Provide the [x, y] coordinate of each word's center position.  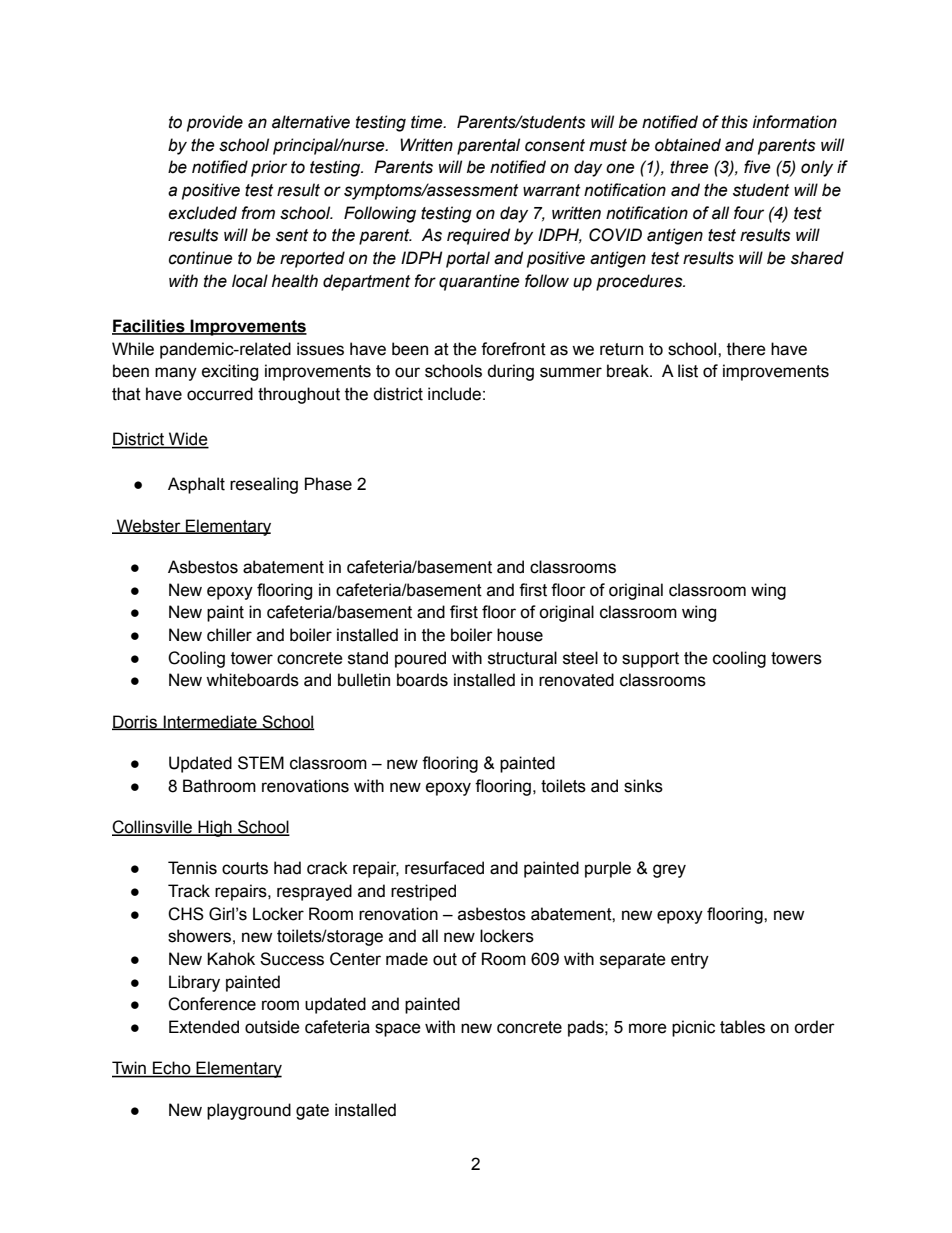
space [398, 1030]
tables [742, 1027]
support [650, 660]
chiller [229, 635]
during [510, 372]
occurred [220, 394]
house [520, 635]
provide [215, 123]
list [688, 371]
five [757, 167]
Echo [172, 1069]
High [215, 828]
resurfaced [444, 868]
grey [669, 871]
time [428, 122]
